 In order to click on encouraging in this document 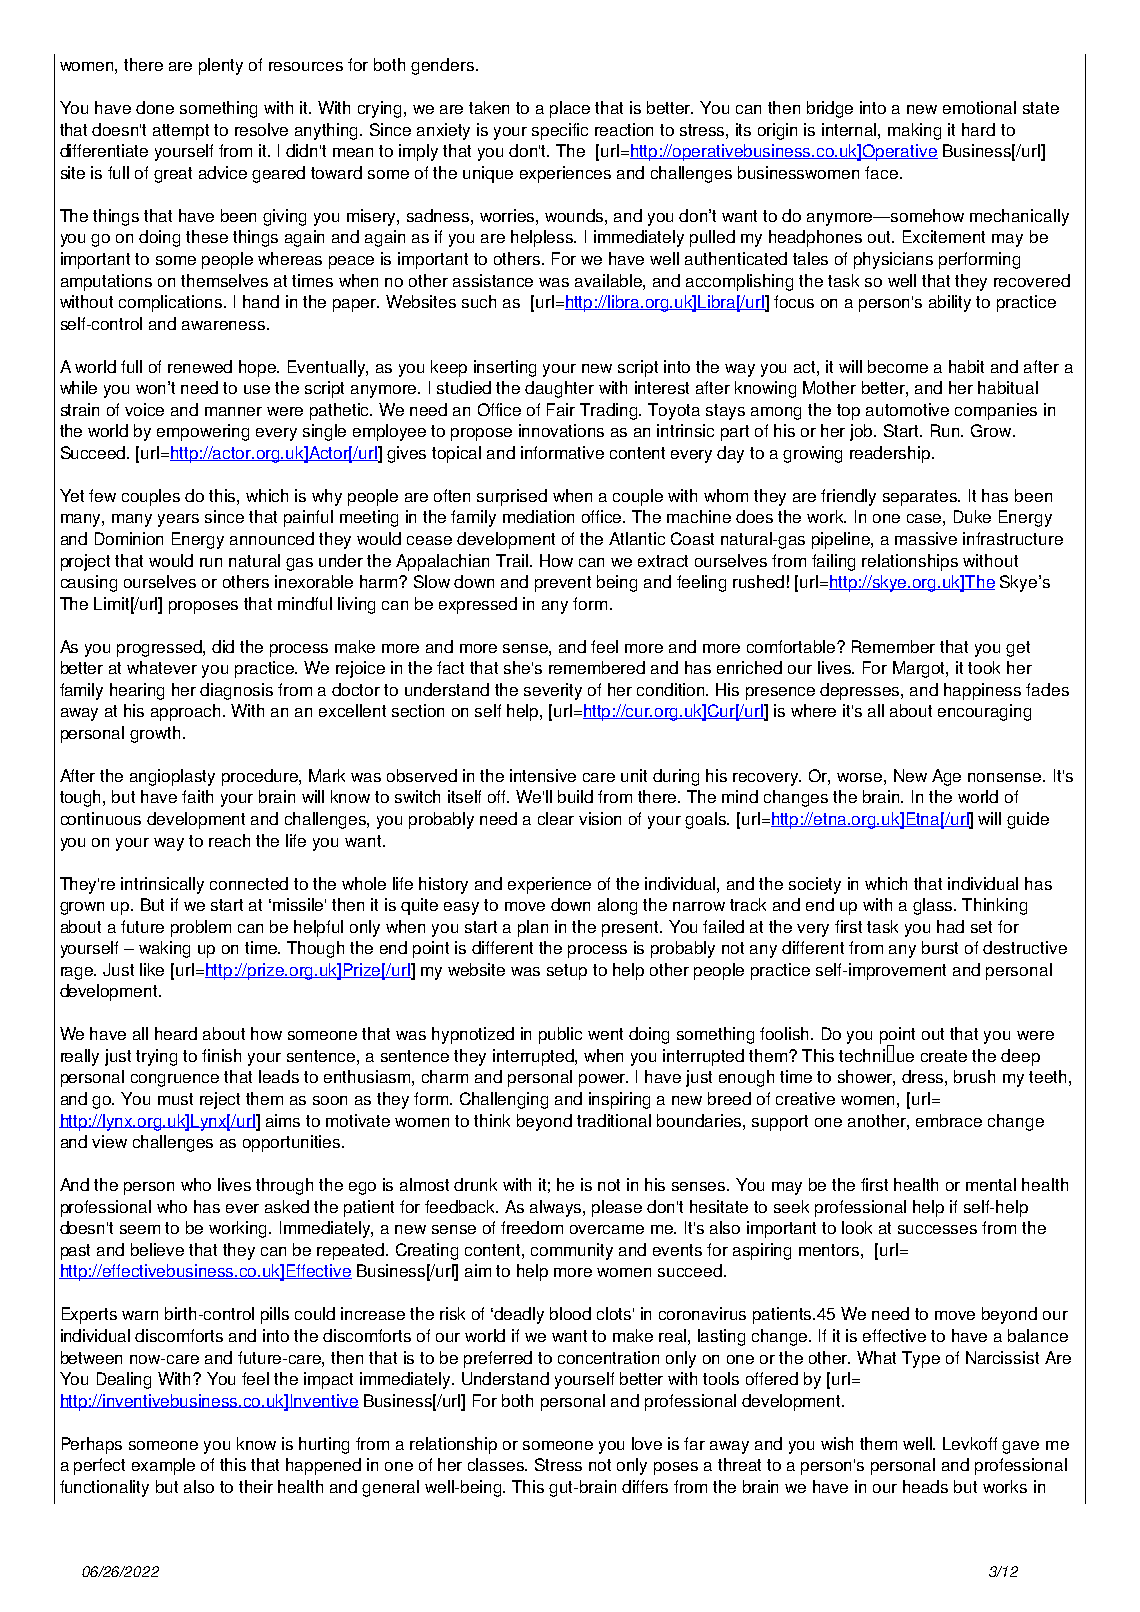, I will do `click(984, 712)`.
